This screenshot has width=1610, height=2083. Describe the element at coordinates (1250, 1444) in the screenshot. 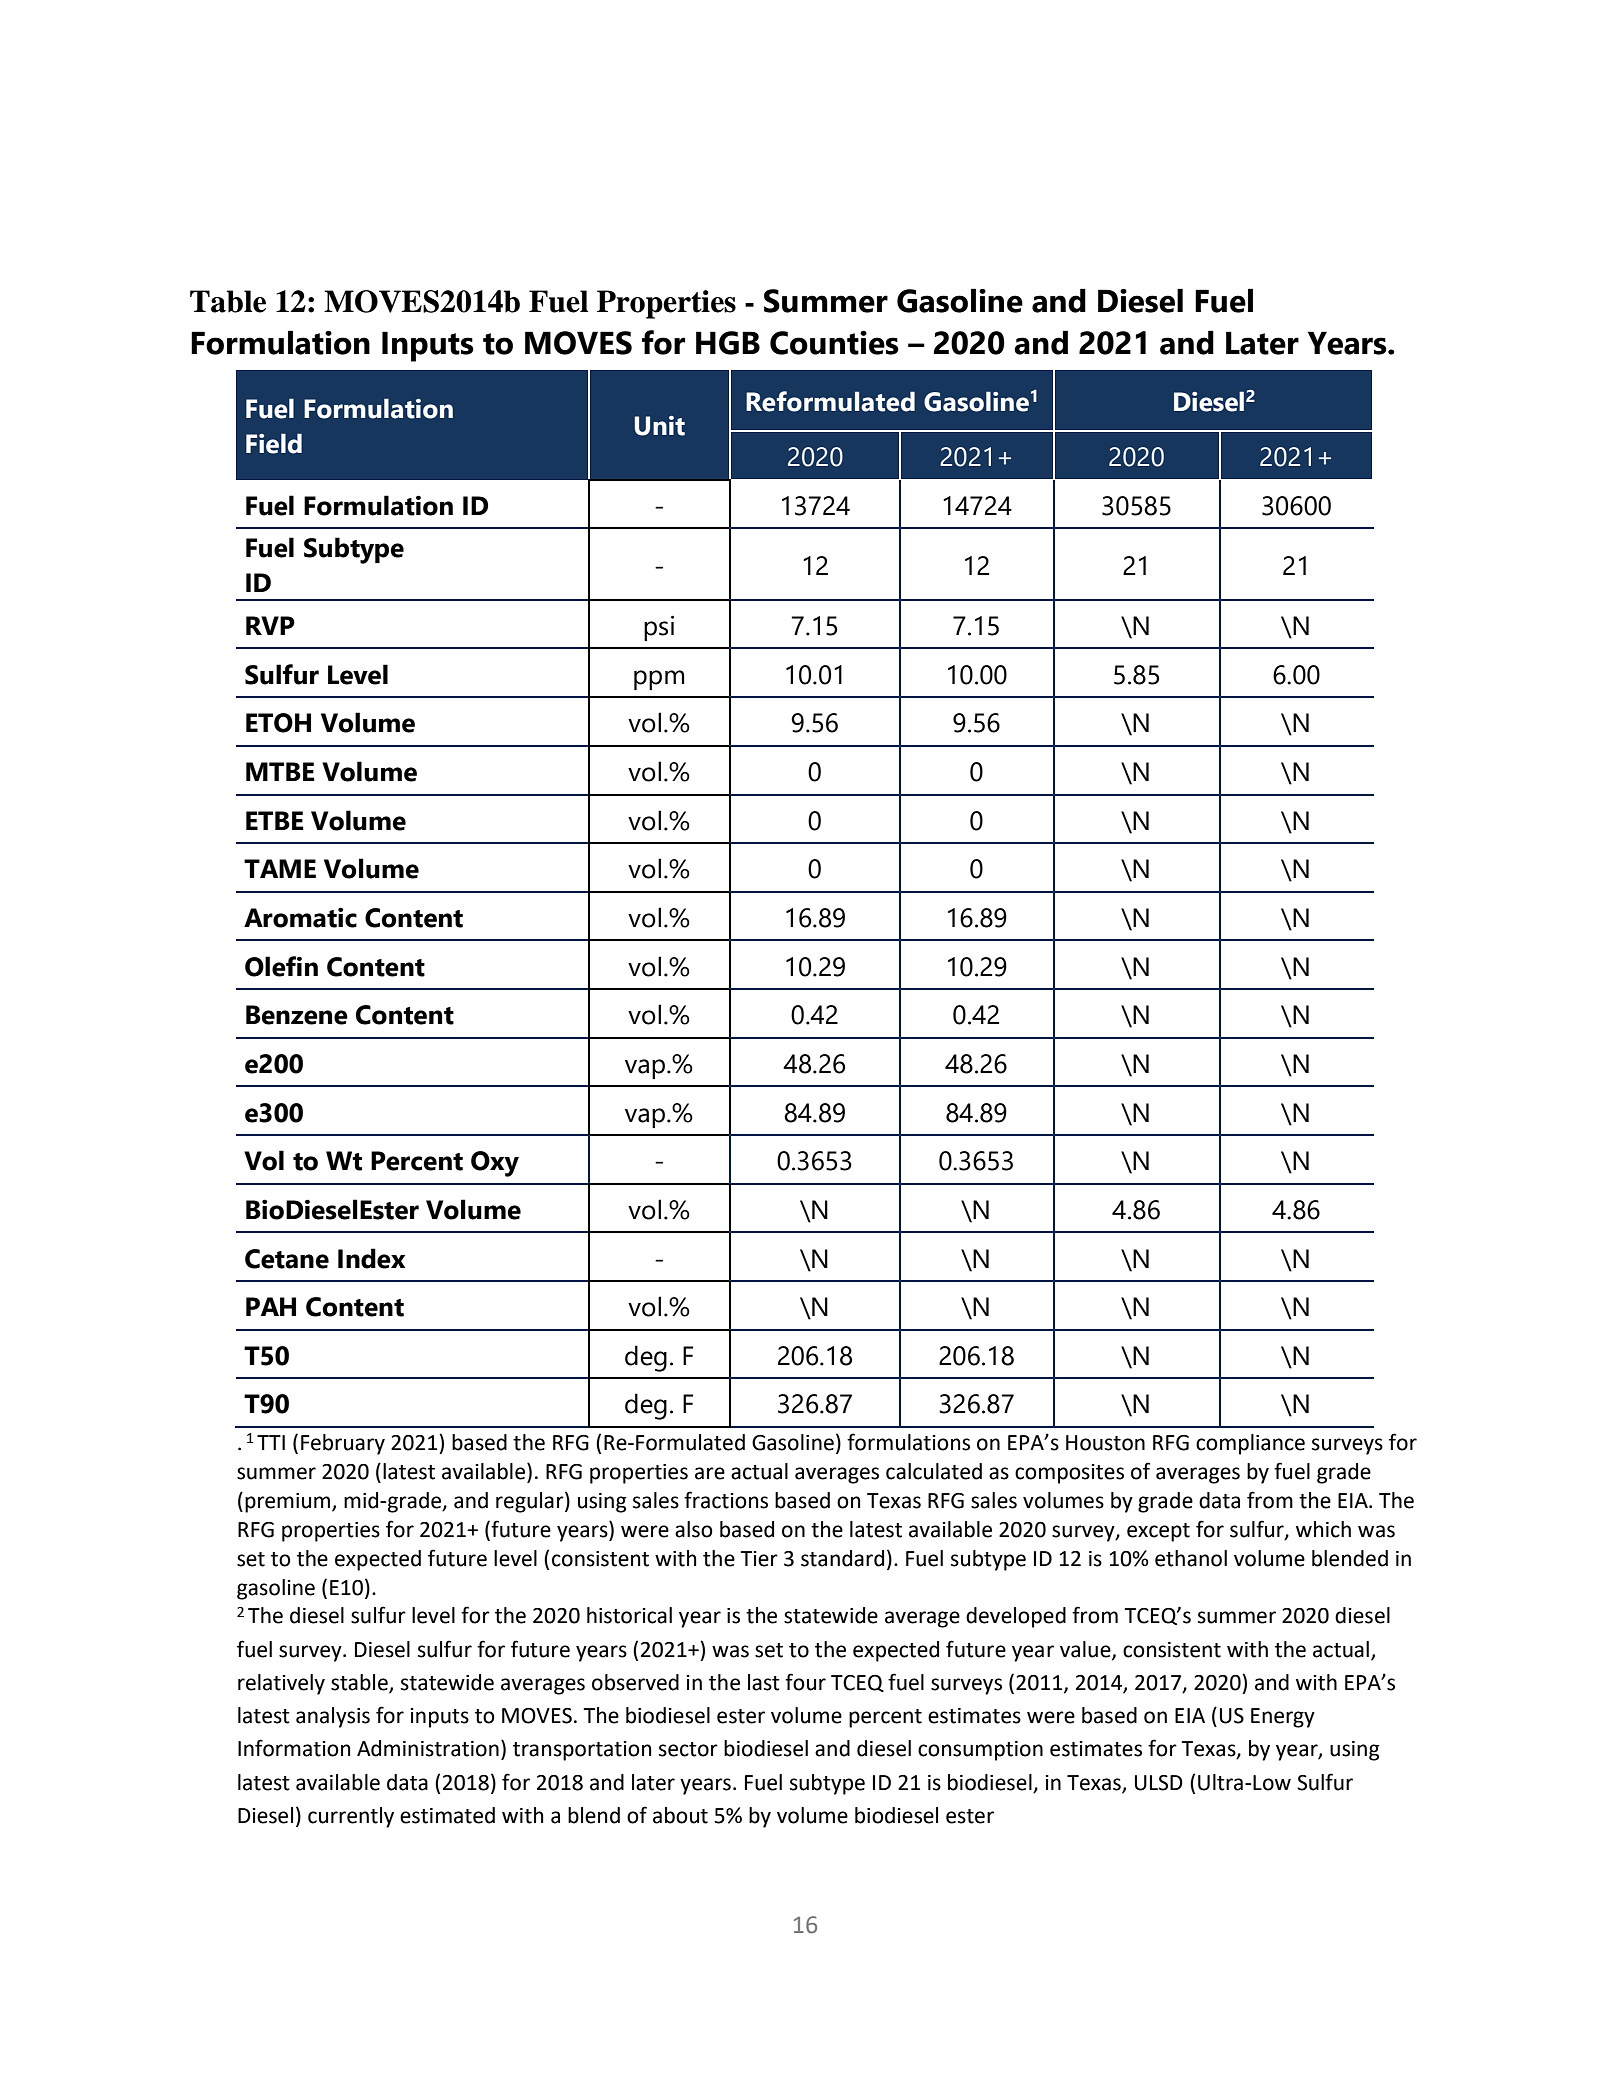

I see `compliance` at that location.
